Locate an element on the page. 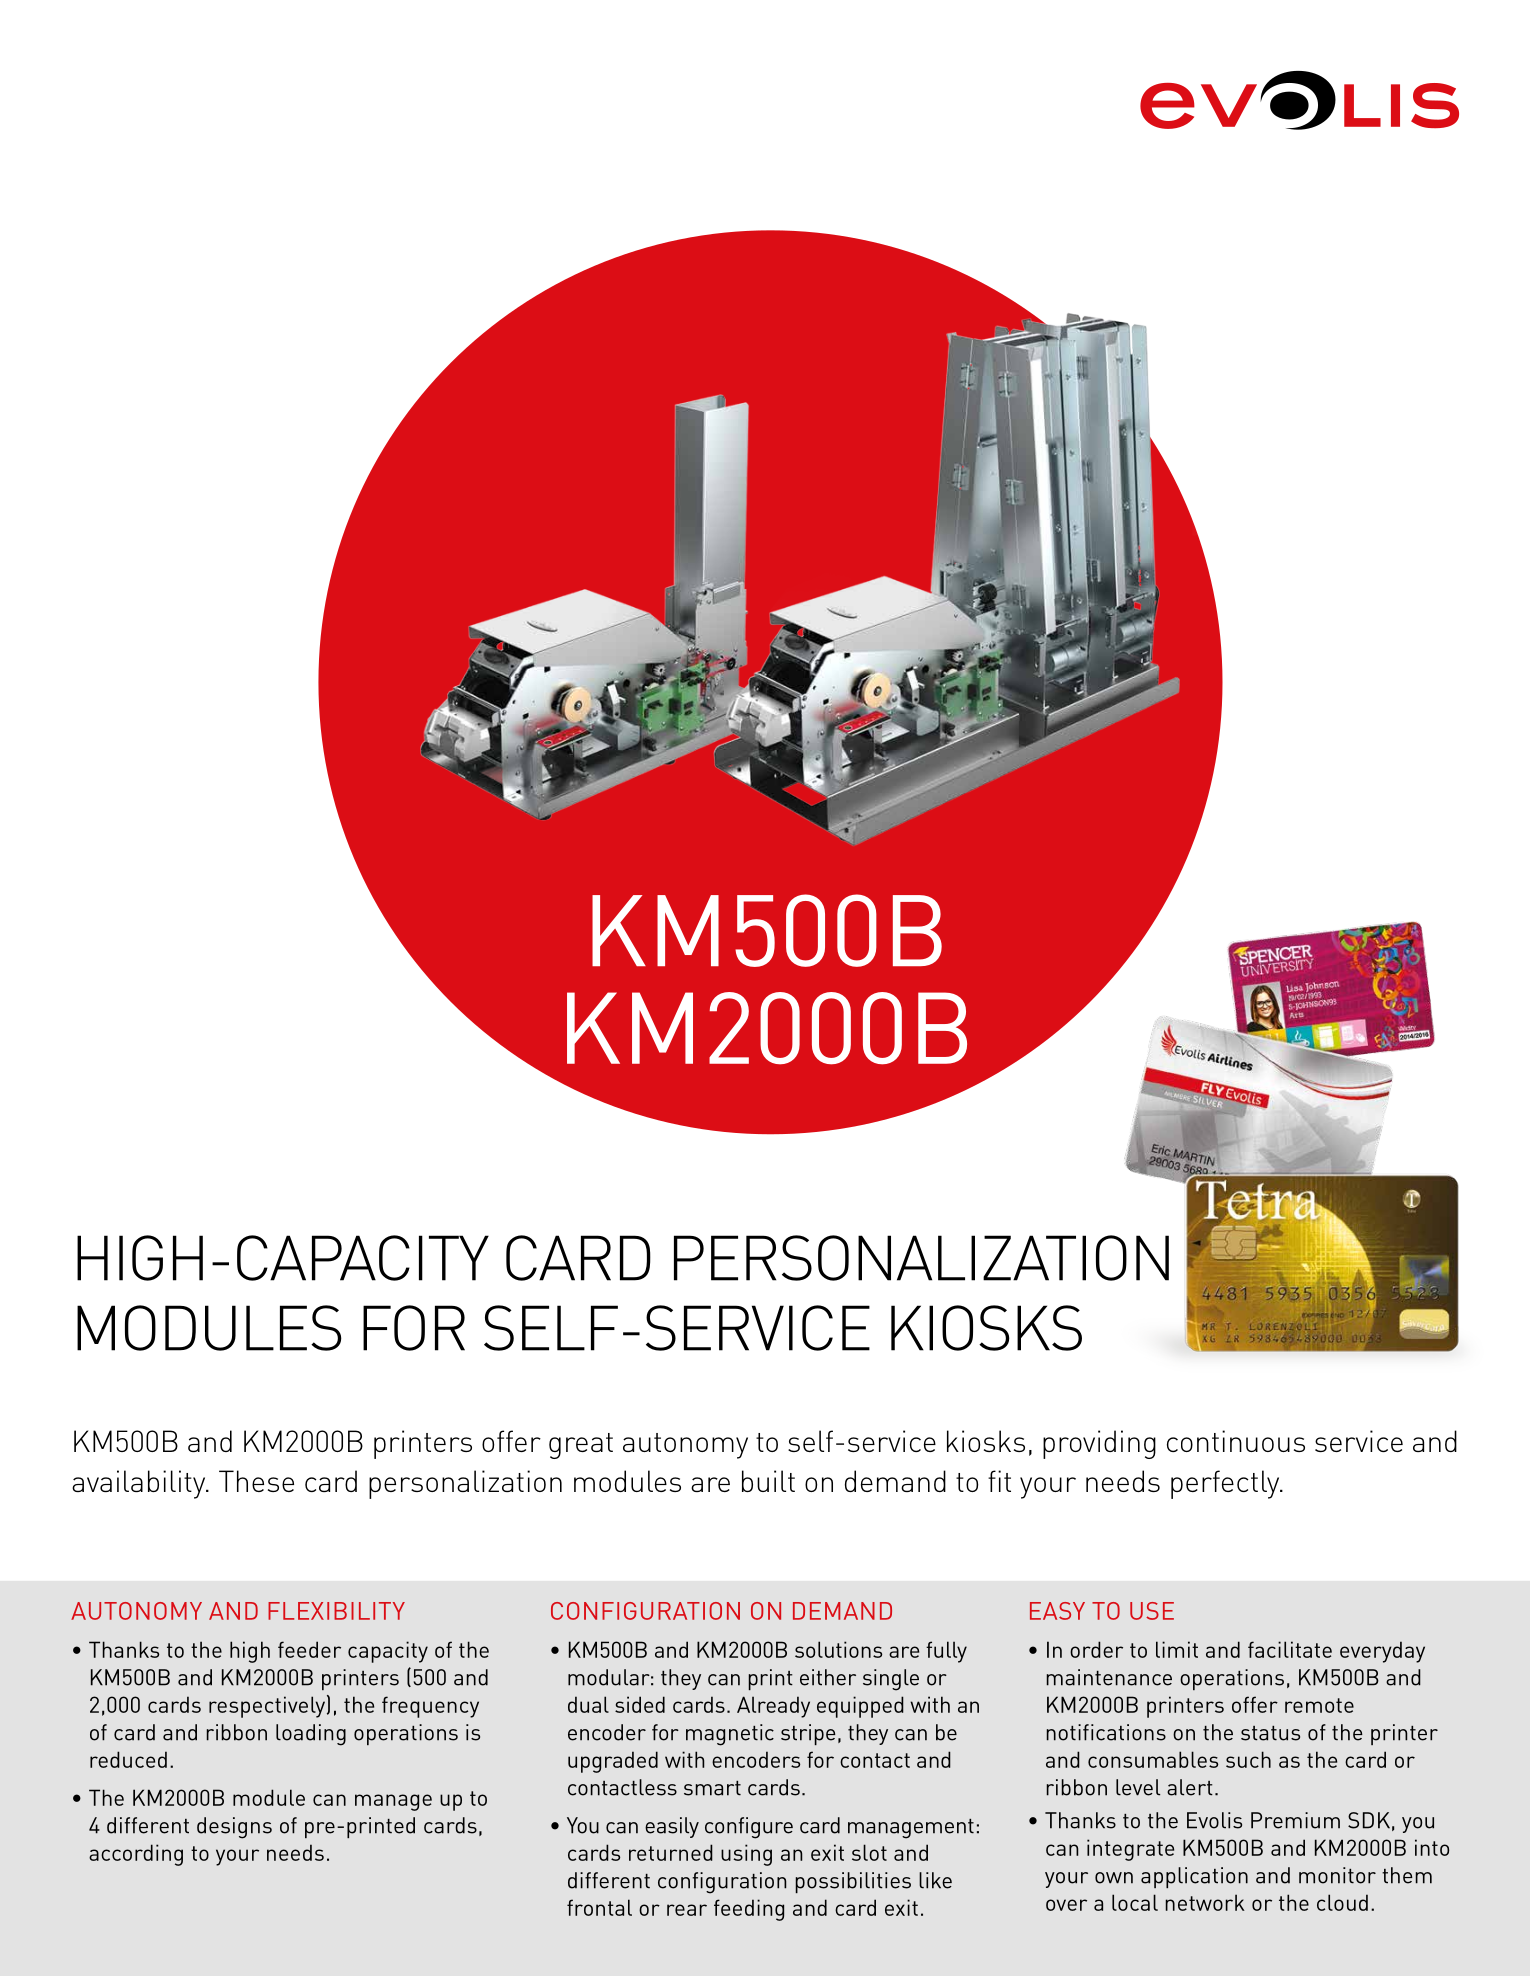 This document has height=1976, width=1530. facilitate is located at coordinates (1290, 1649).
